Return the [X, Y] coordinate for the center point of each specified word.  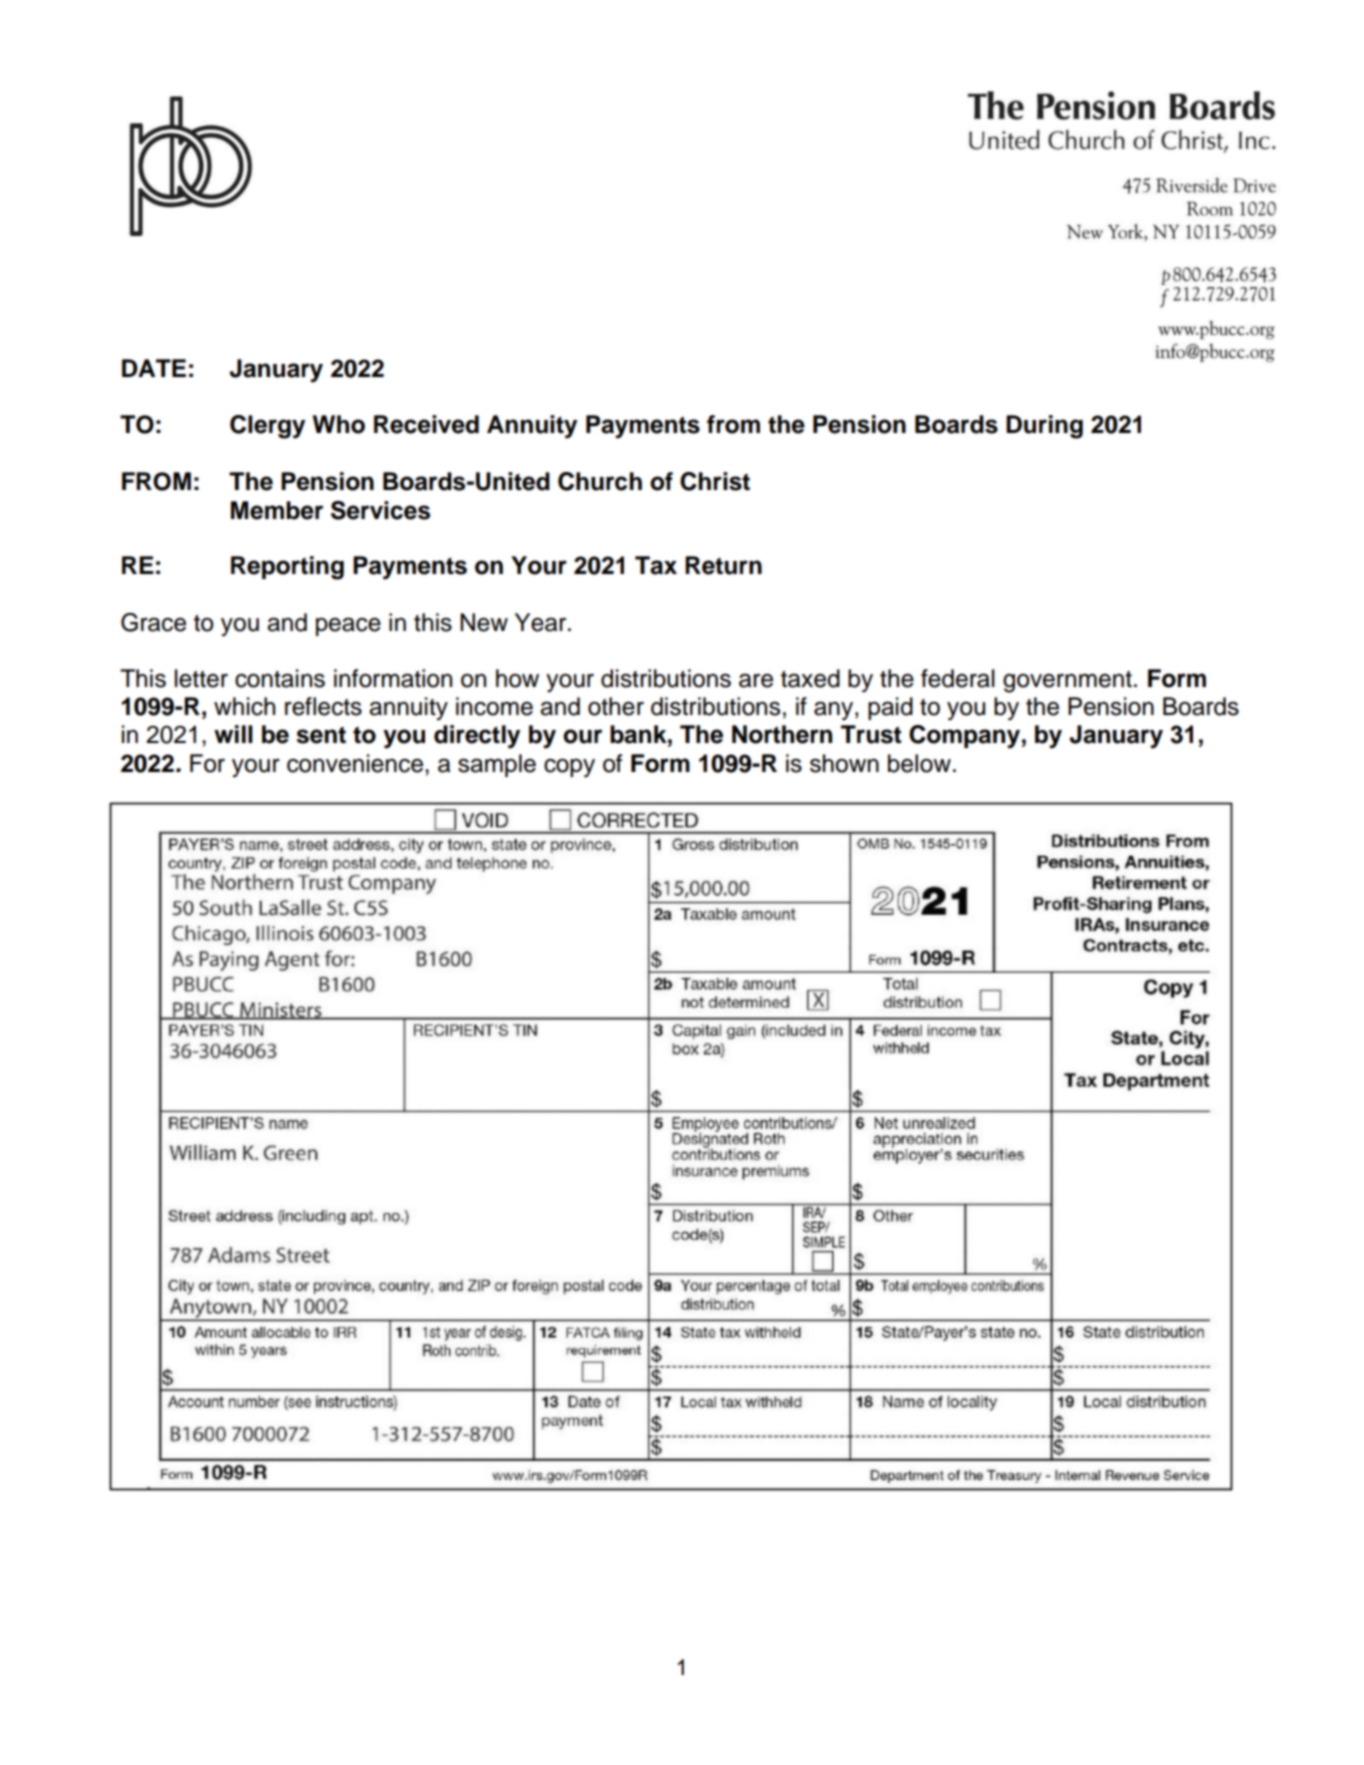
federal [958, 678]
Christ [715, 481]
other [616, 706]
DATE [154, 368]
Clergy [267, 427]
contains [280, 678]
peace [348, 627]
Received [426, 424]
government [1067, 682]
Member [277, 510]
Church [600, 481]
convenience [355, 763]
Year [542, 622]
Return [723, 565]
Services [380, 510]
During [1044, 427]
